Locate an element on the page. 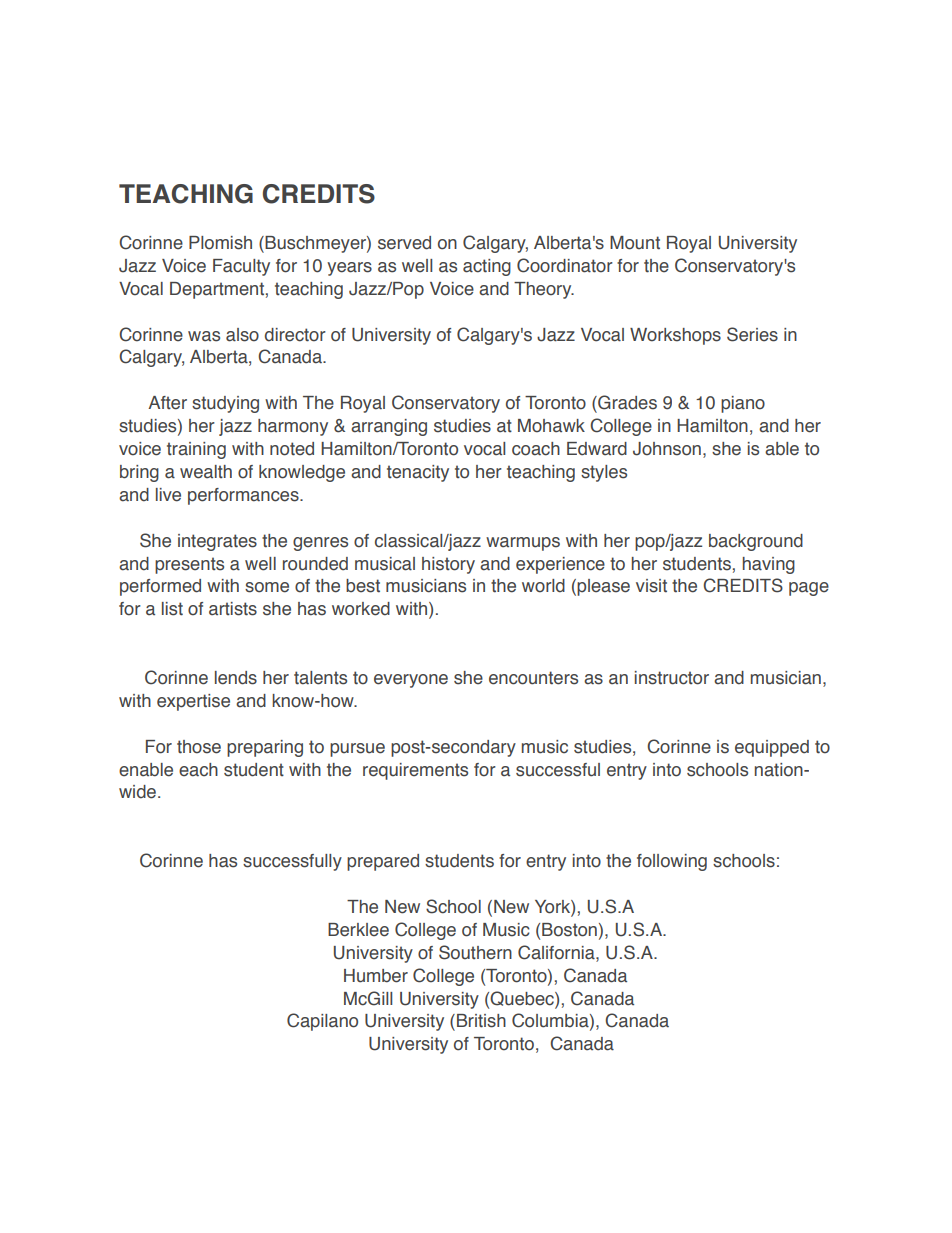 The width and height of the document is (952, 1233). Boston is located at coordinates (569, 930).
